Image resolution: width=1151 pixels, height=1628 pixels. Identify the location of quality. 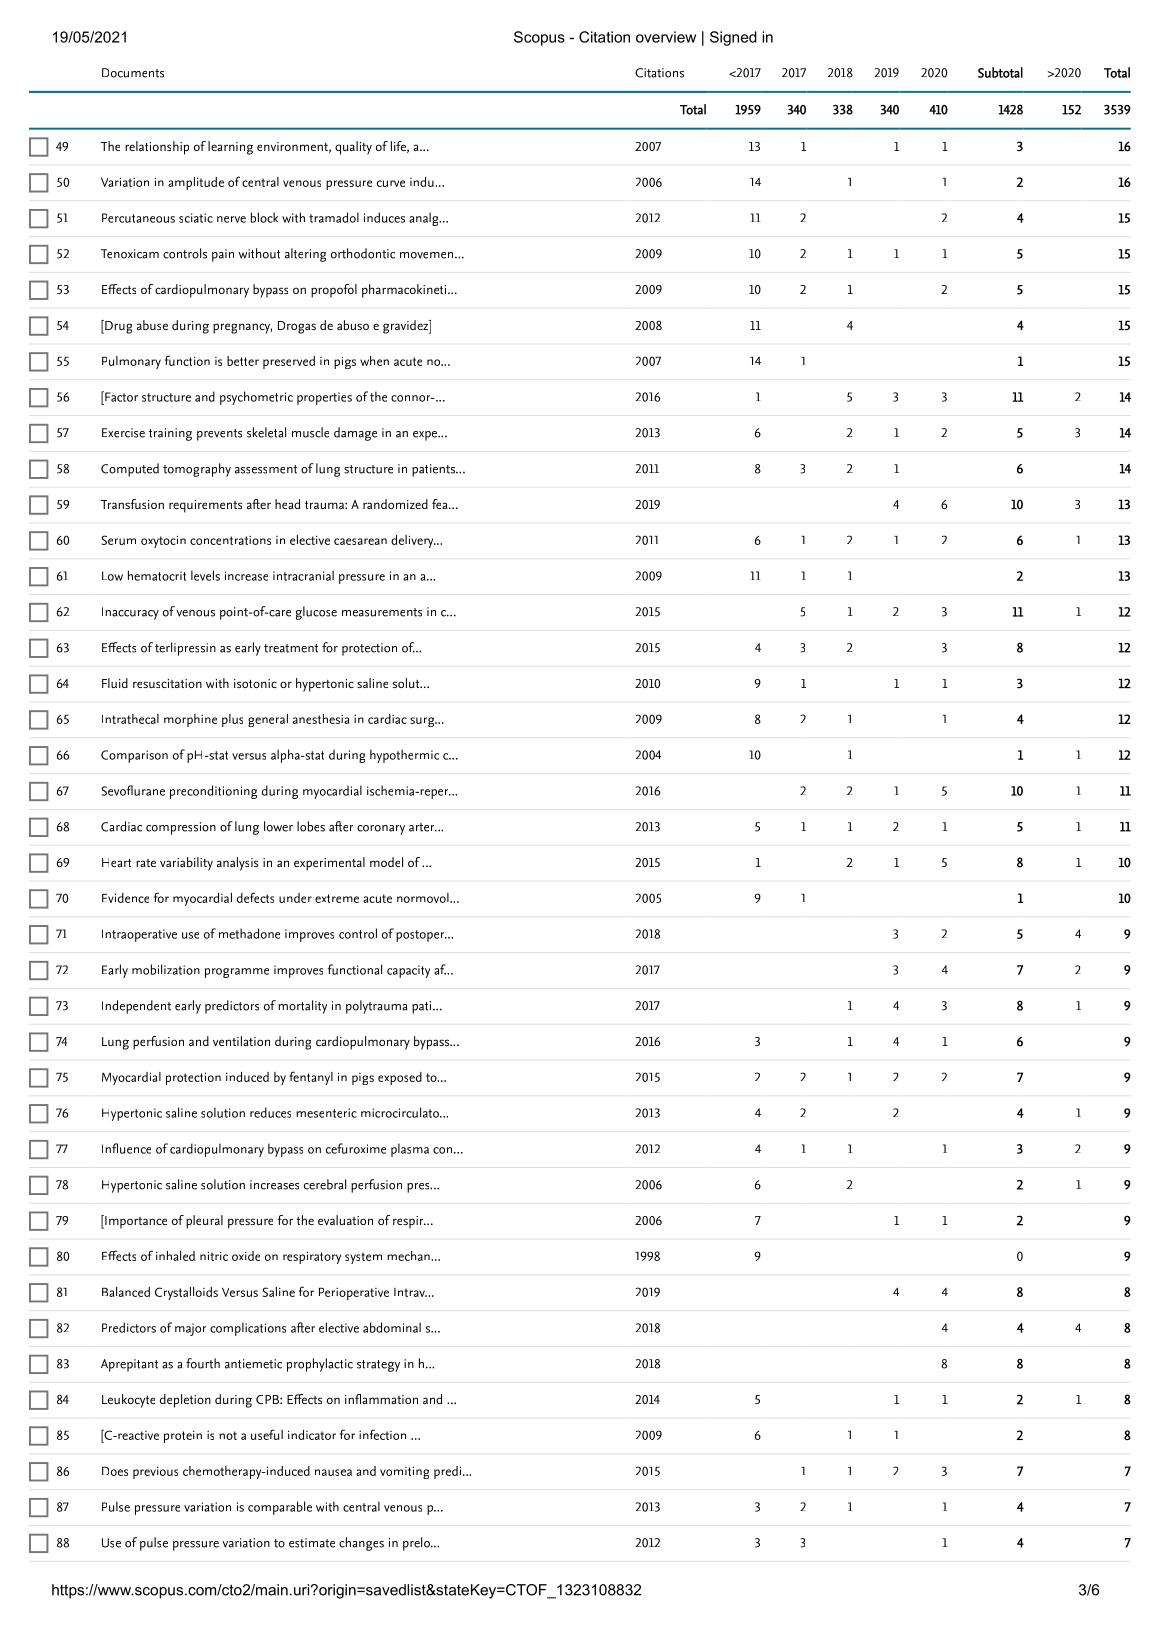
(353, 148).
